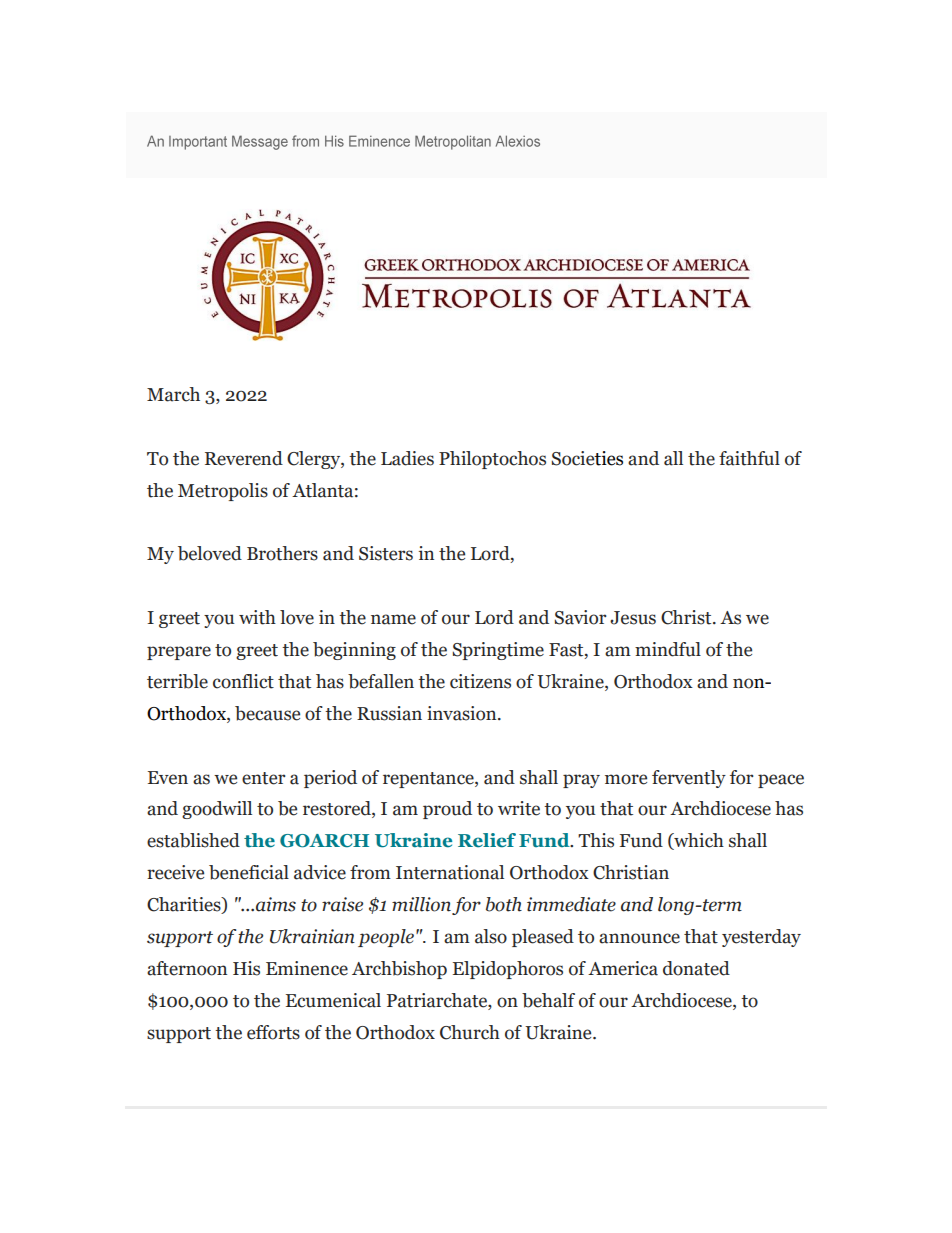 This screenshot has width=952, height=1233. I want to click on conflict, so click(243, 681).
